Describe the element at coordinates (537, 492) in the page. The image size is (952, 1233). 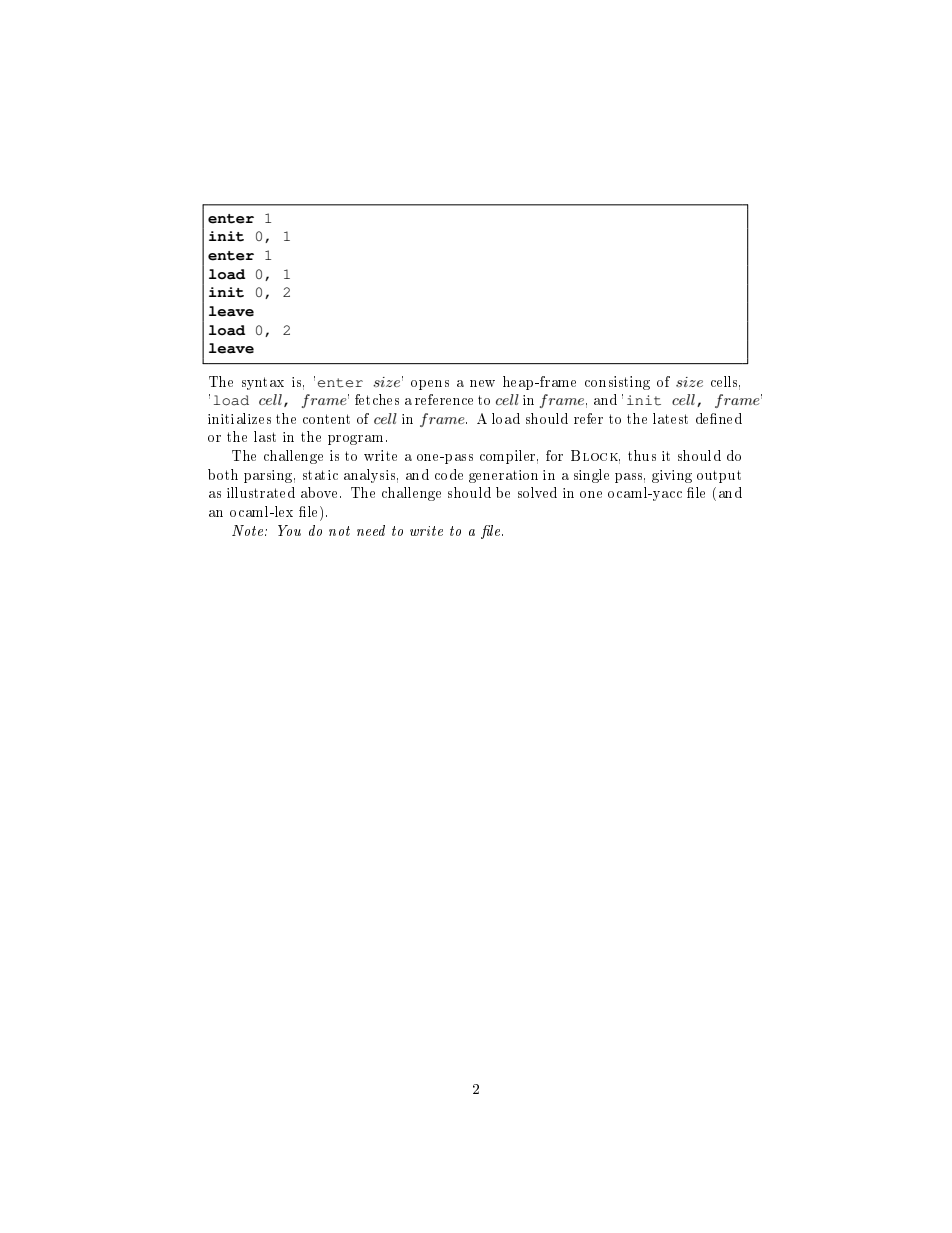
I see `solved` at that location.
